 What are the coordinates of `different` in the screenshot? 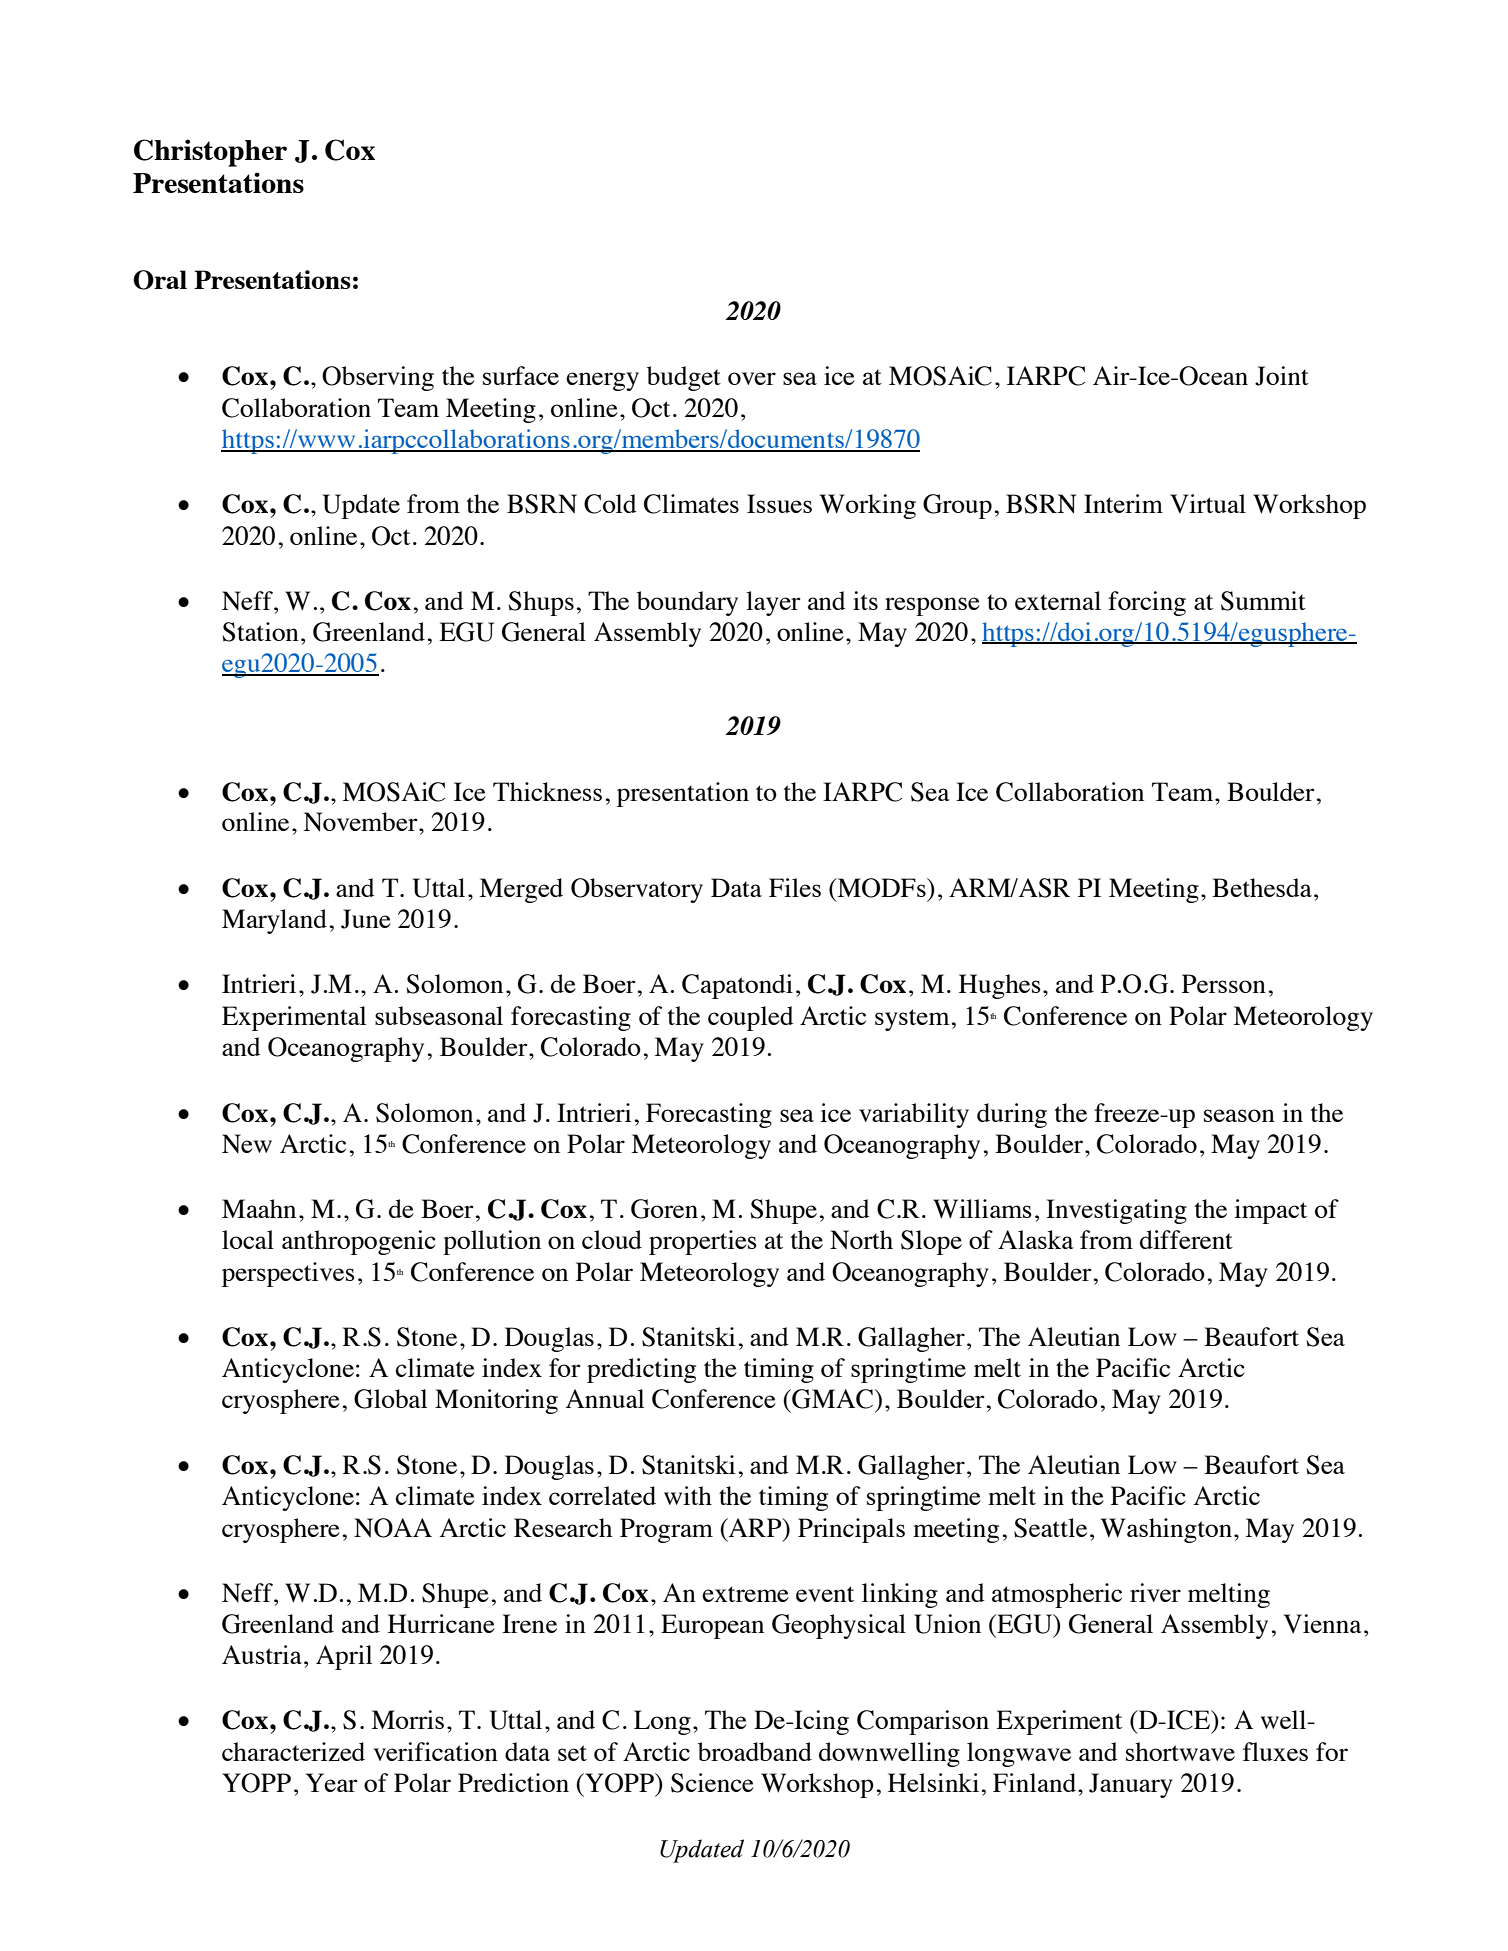 It's located at (1186, 1239).
